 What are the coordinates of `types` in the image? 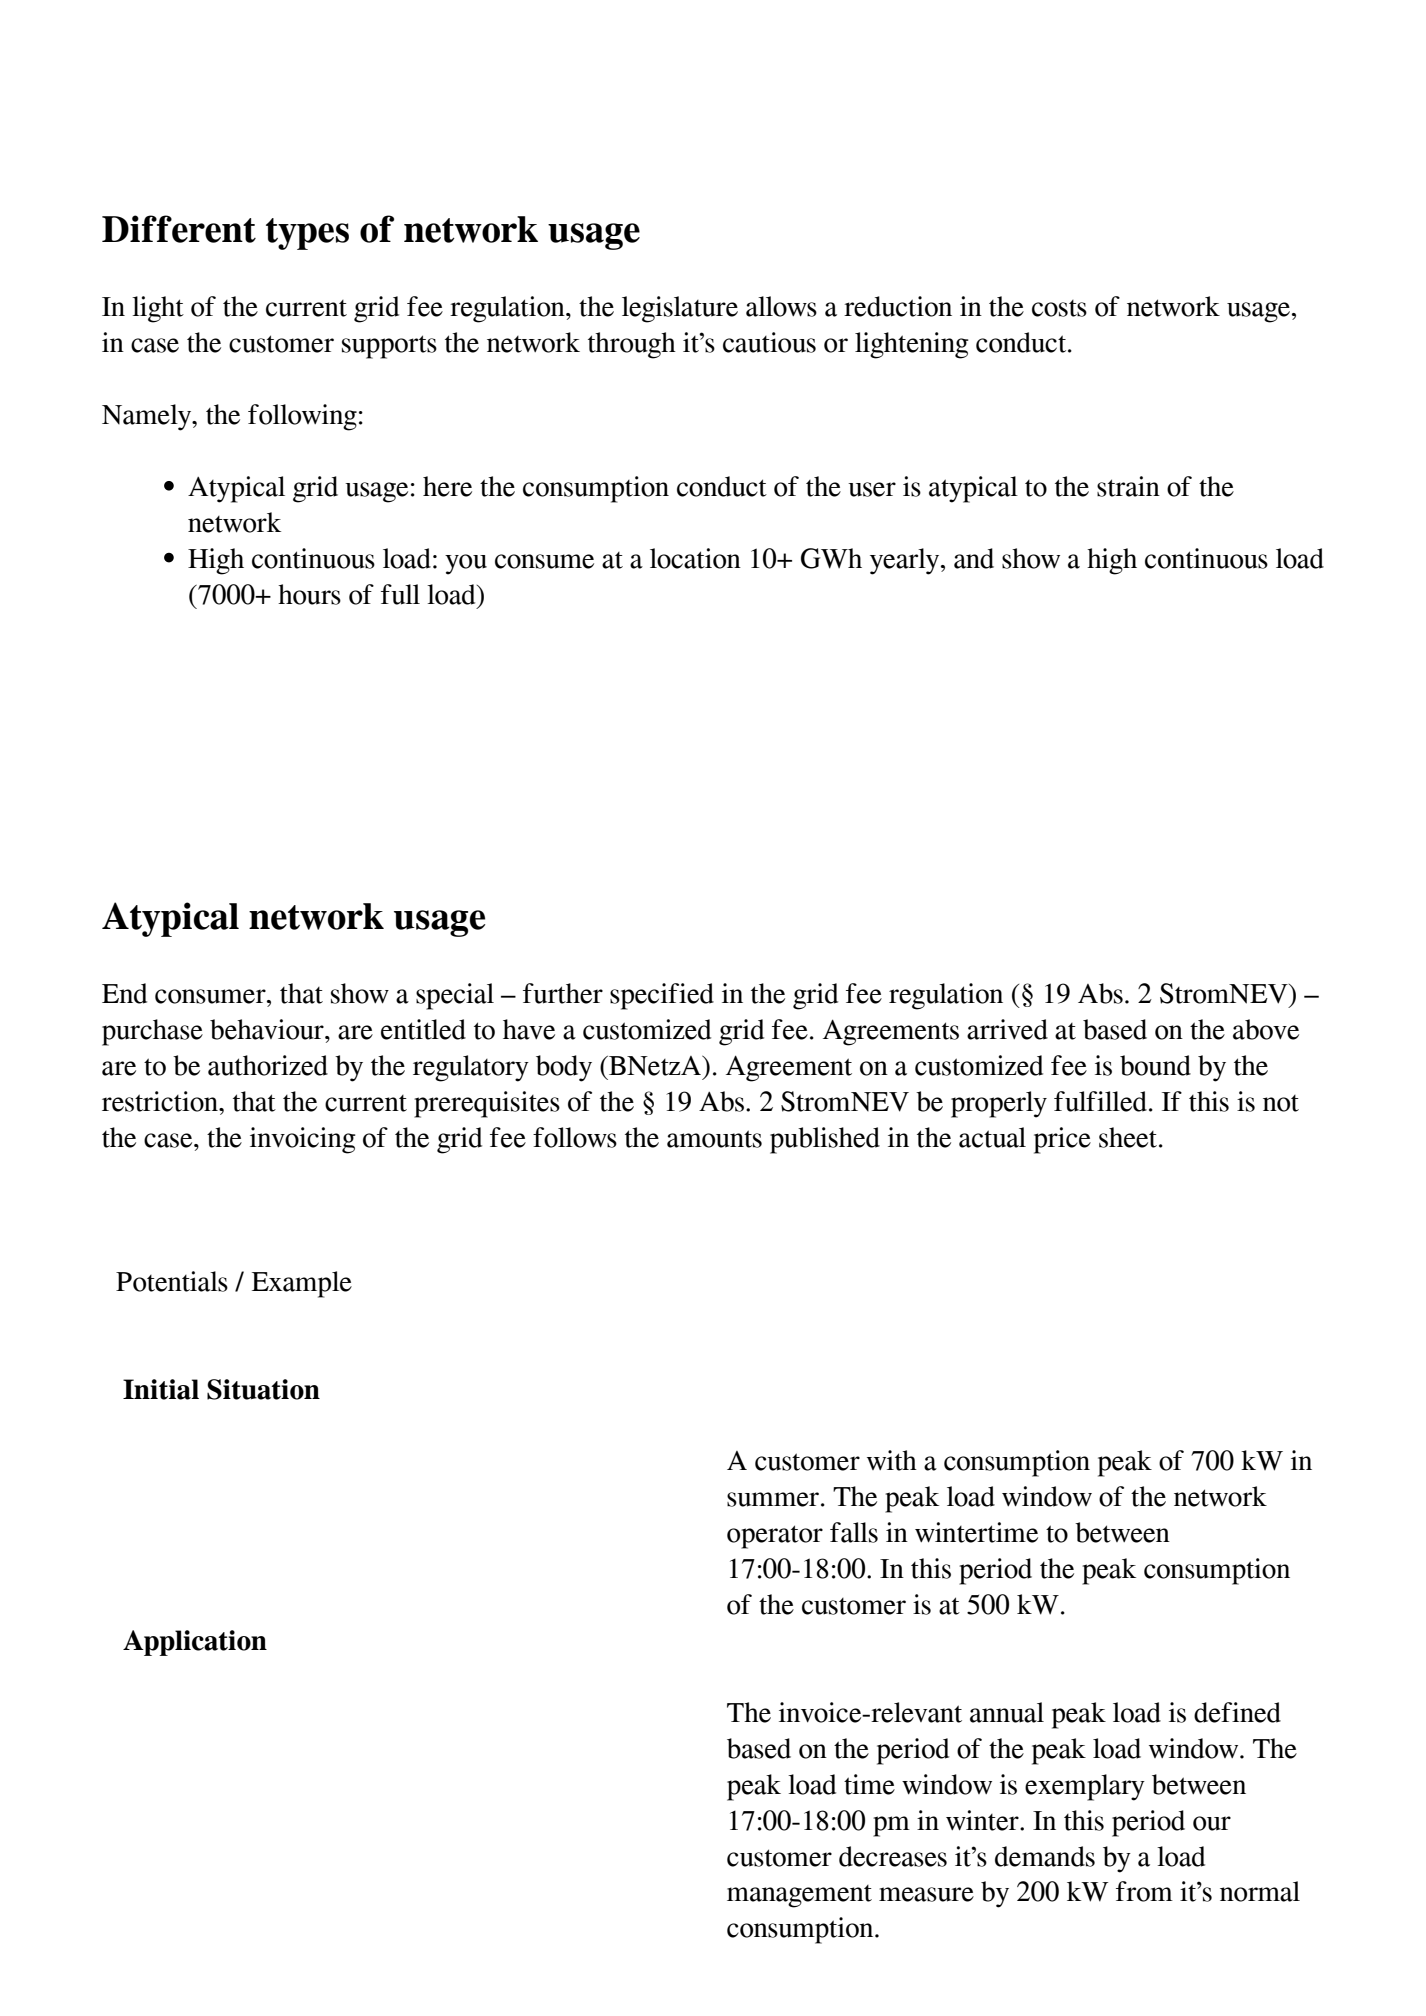 It's located at (307, 234).
